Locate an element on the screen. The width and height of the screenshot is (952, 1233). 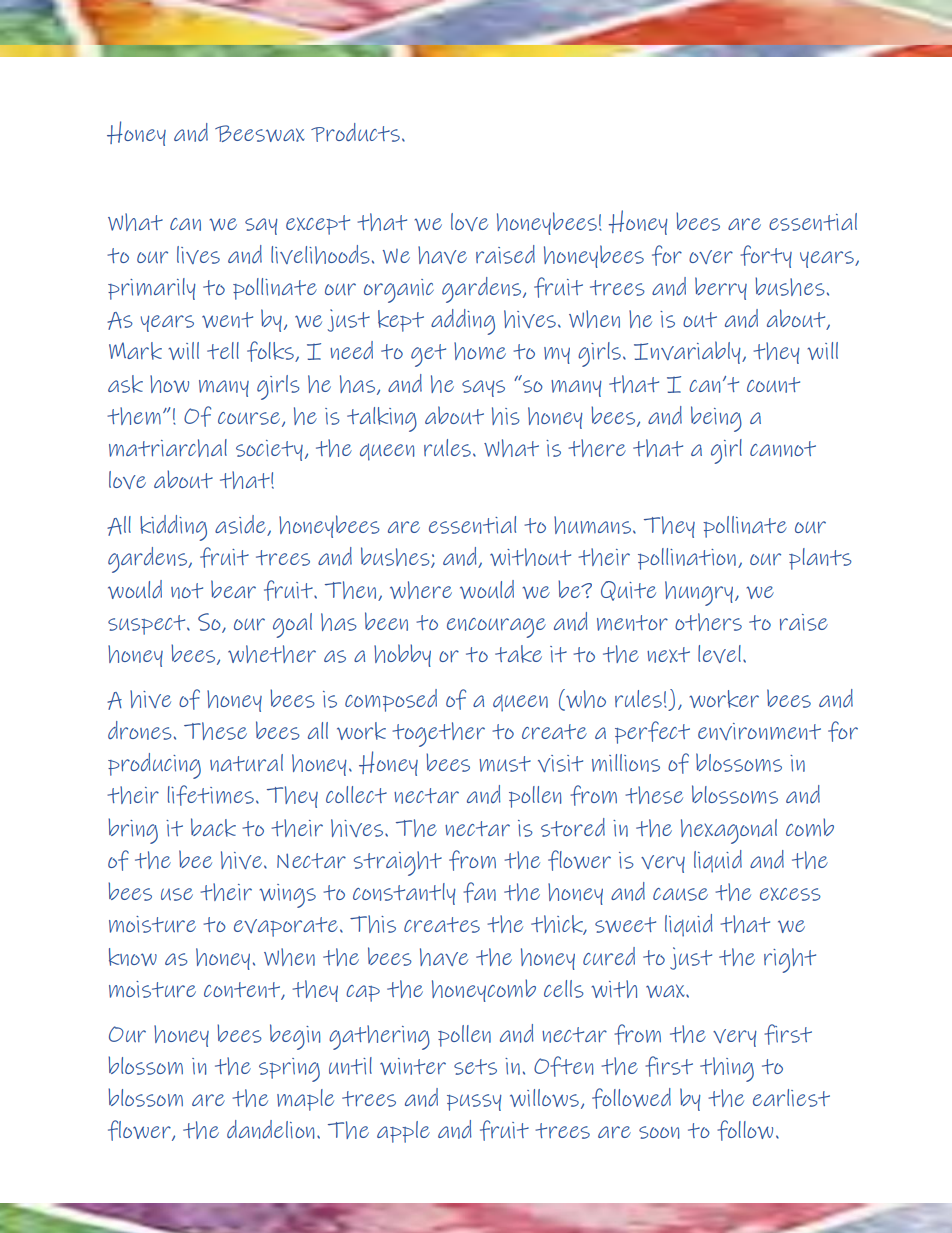
others is located at coordinates (708, 622).
